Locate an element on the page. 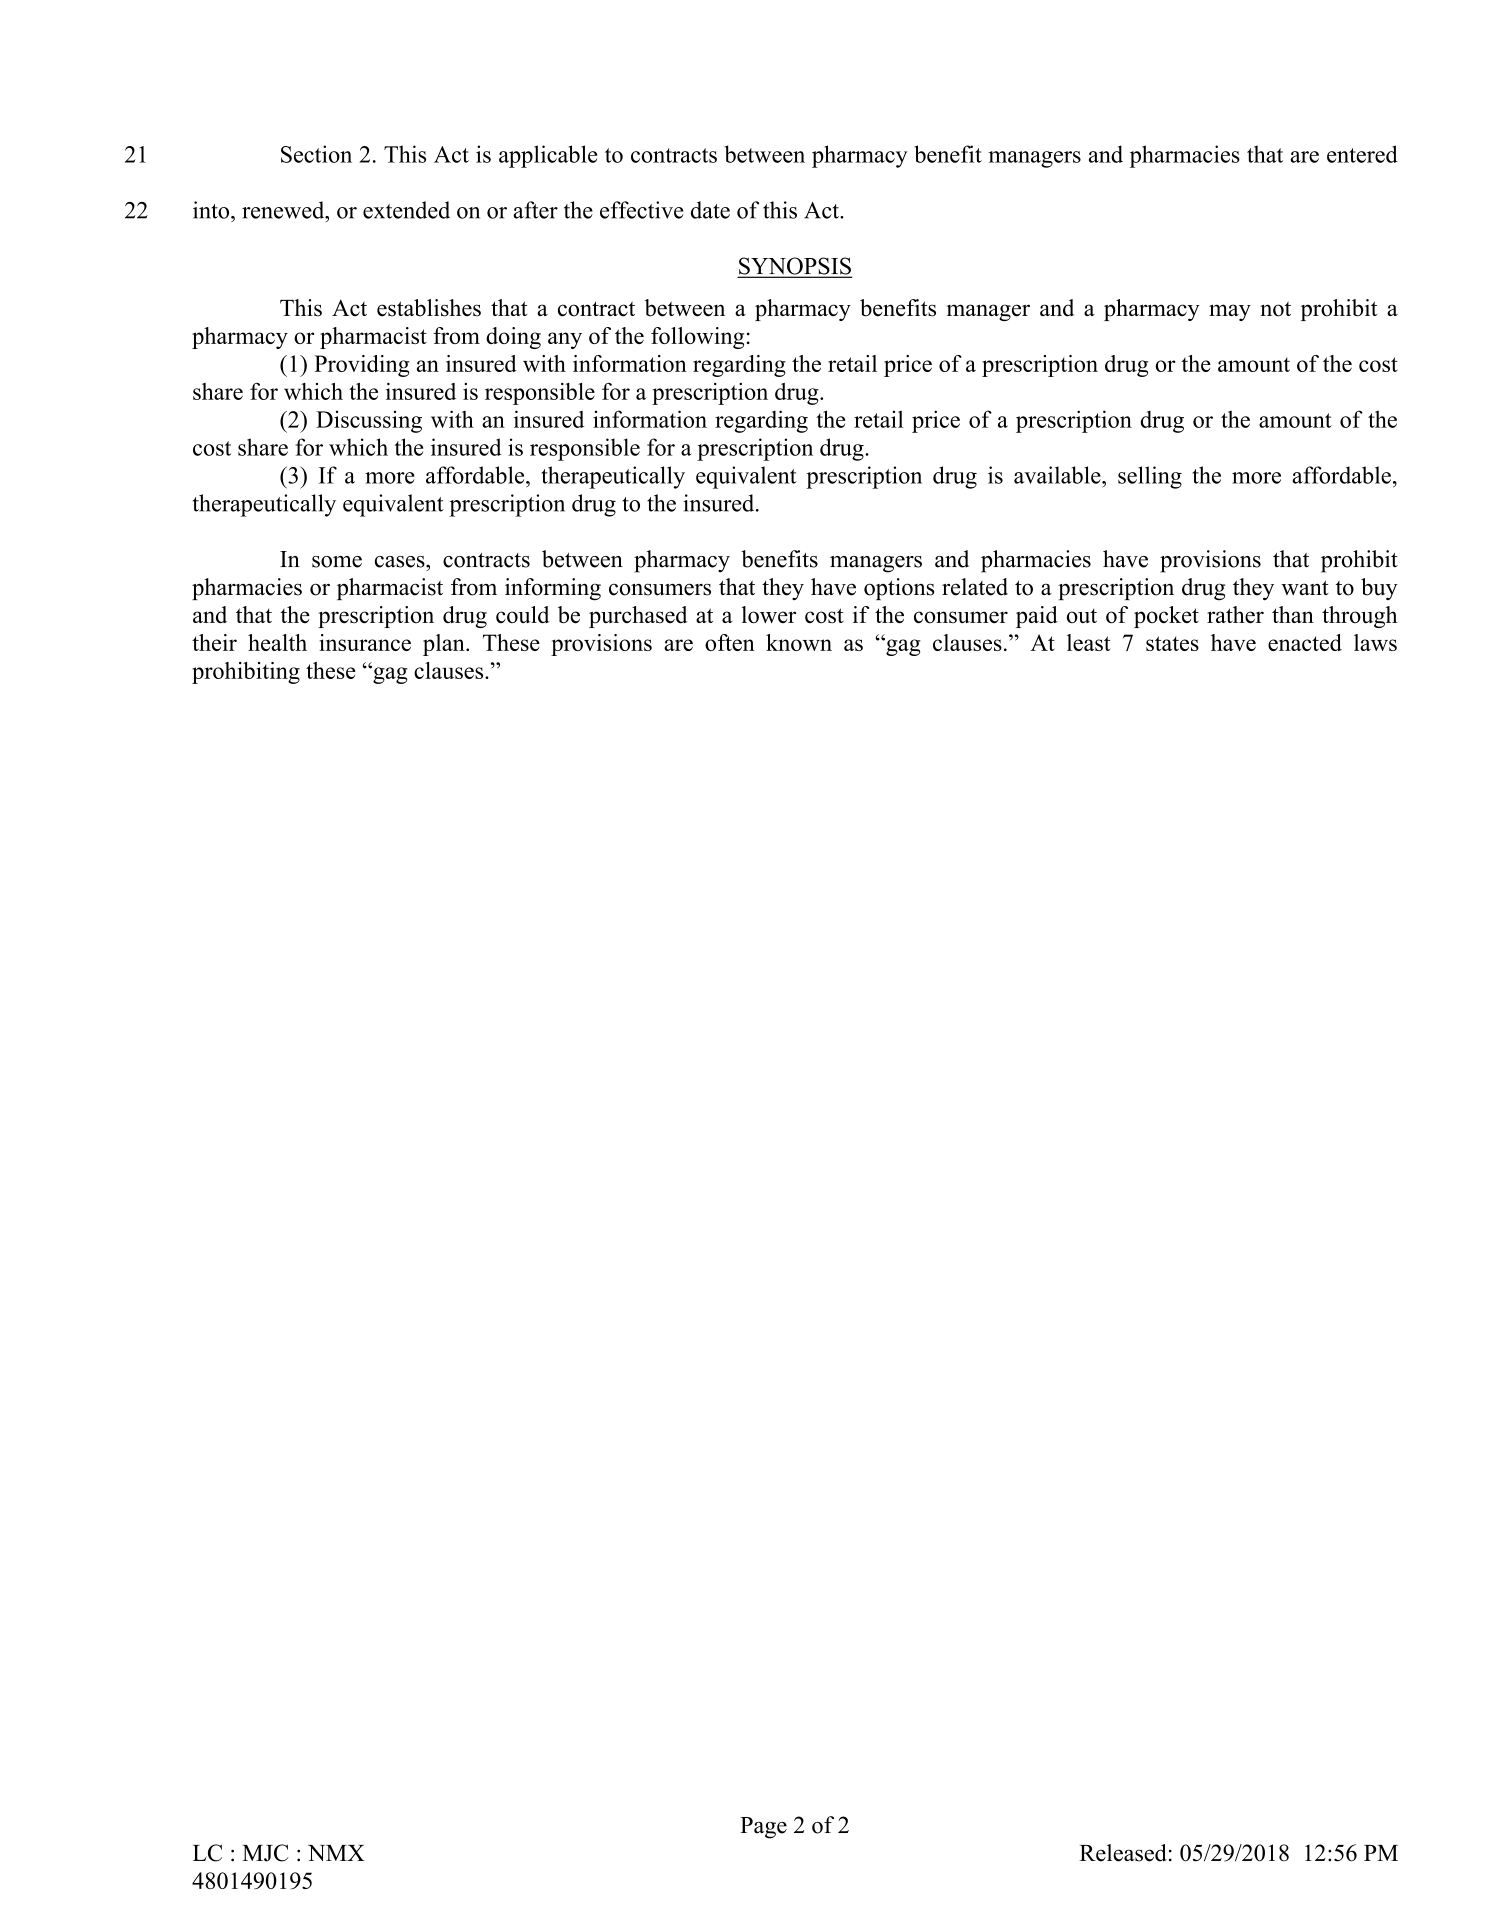  insurance is located at coordinates (365, 642).
